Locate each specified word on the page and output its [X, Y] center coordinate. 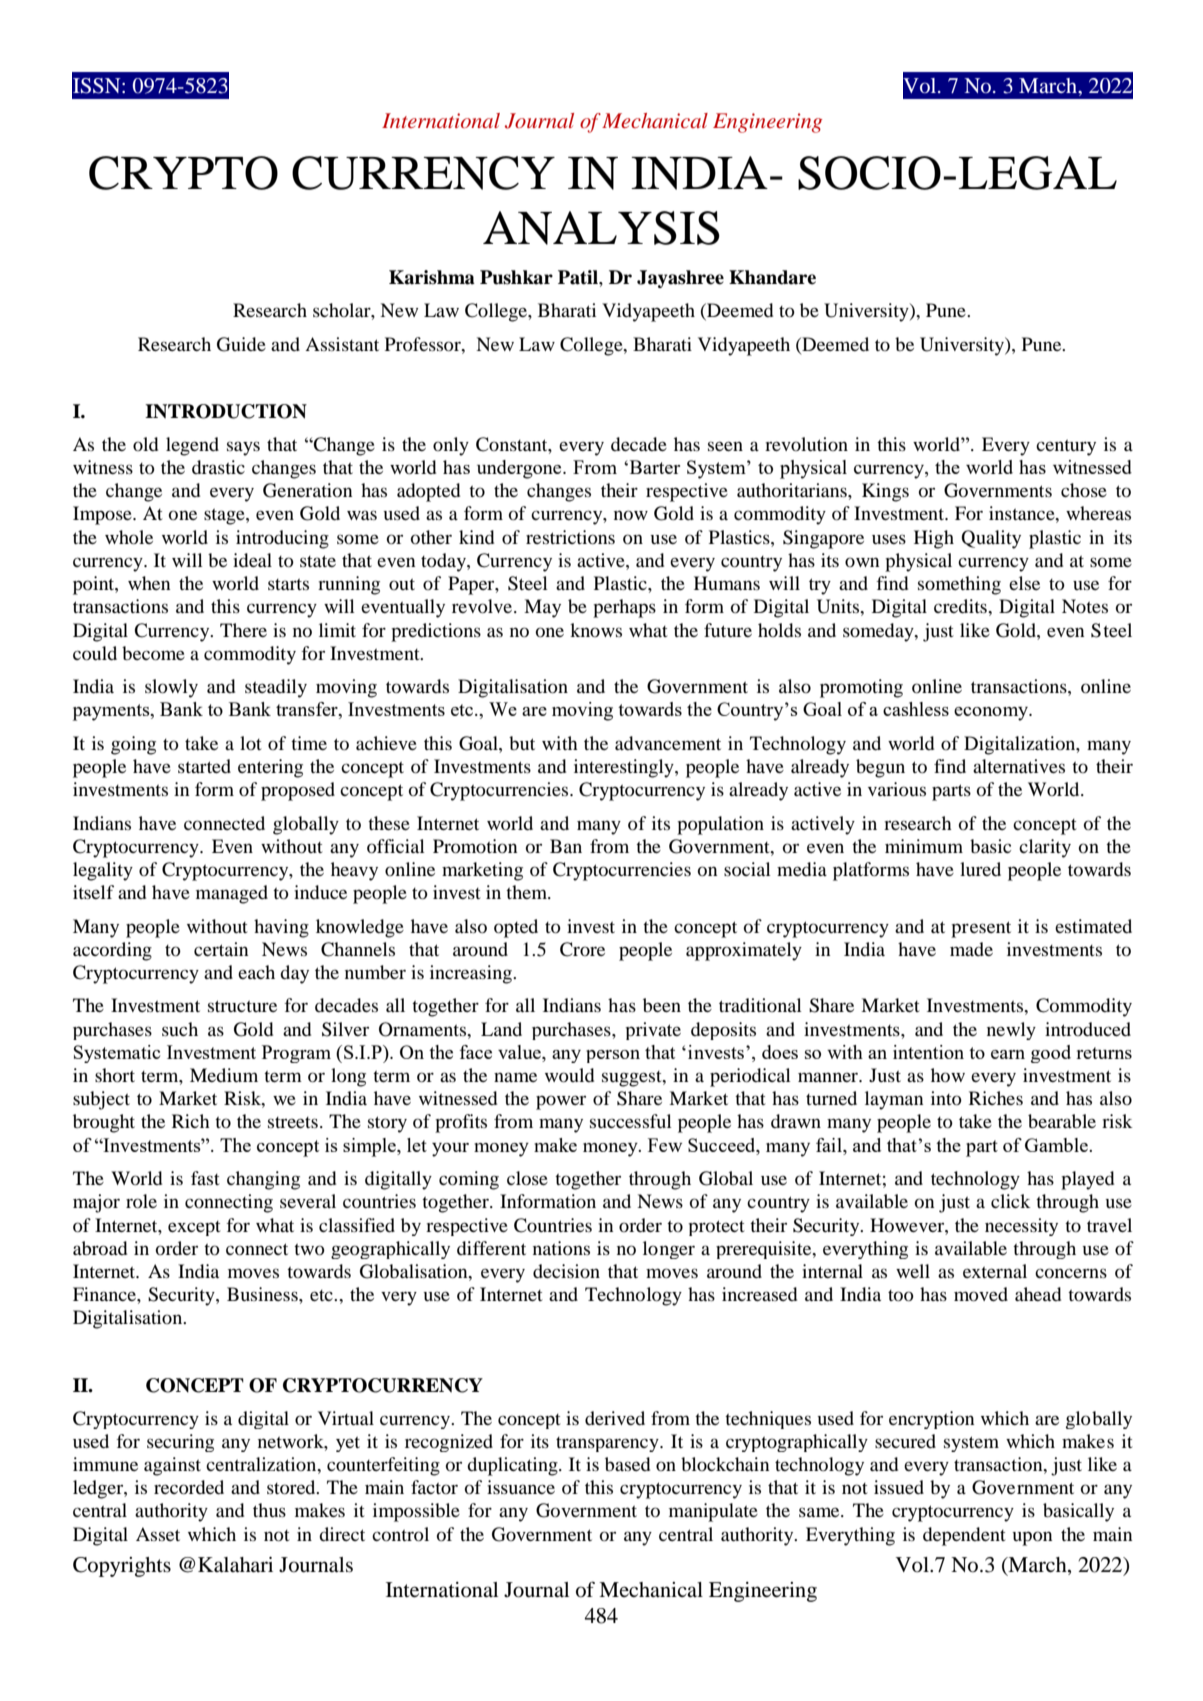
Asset [158, 1534]
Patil [579, 277]
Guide [241, 344]
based [627, 1464]
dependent [964, 1536]
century [1066, 448]
